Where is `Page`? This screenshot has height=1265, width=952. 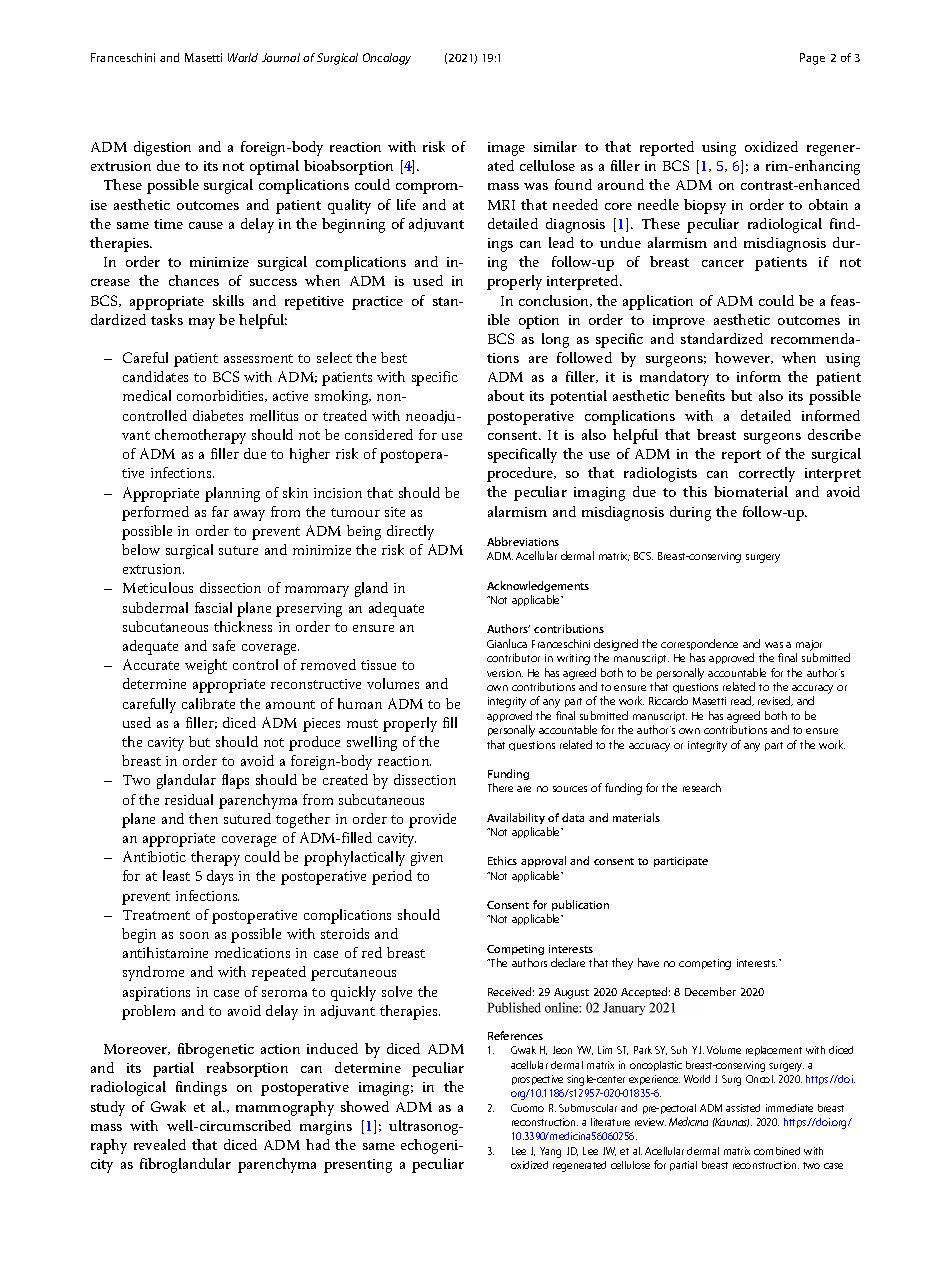 Page is located at coordinates (812, 59).
